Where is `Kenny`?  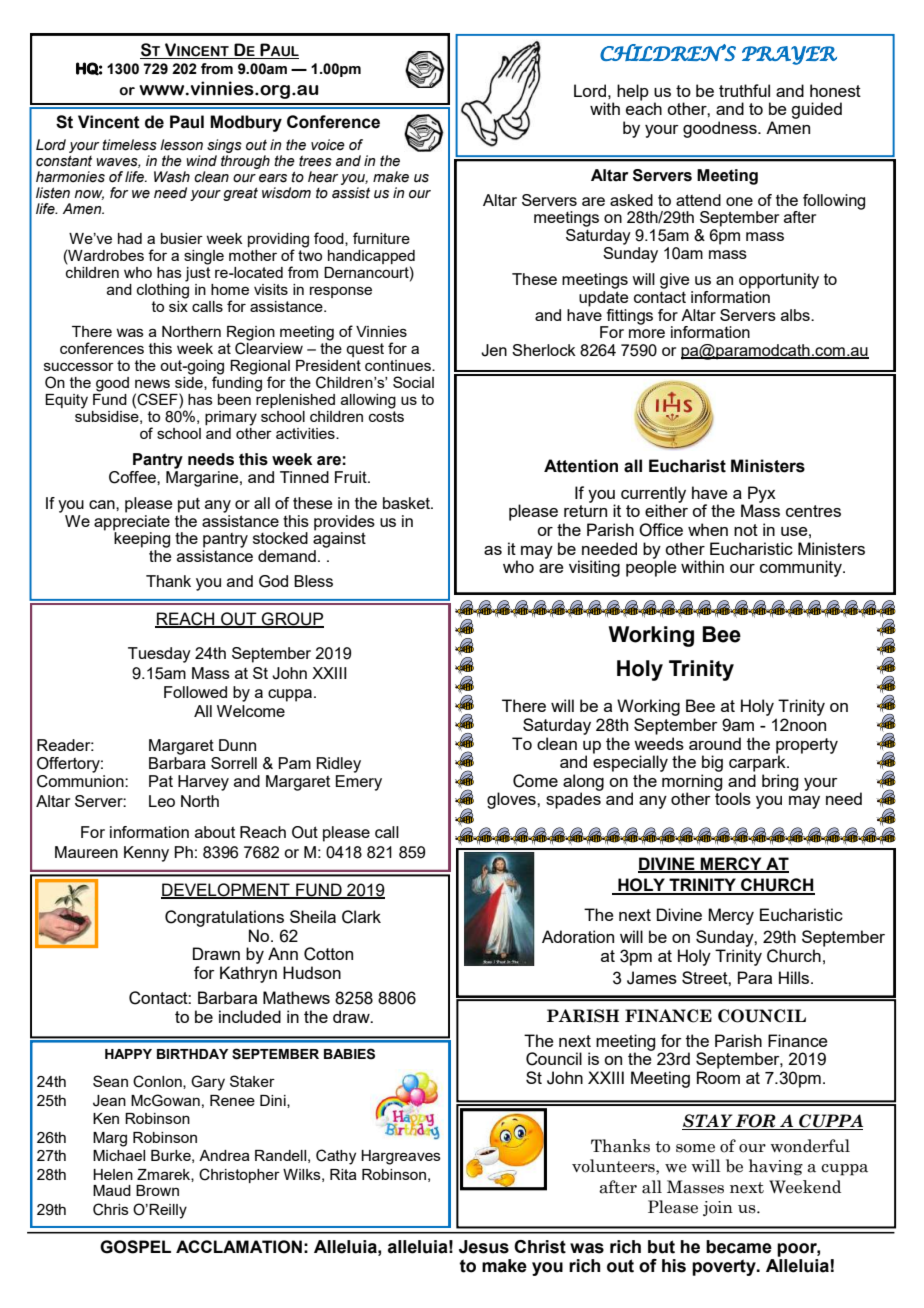
Kenny is located at coordinates (146, 854).
